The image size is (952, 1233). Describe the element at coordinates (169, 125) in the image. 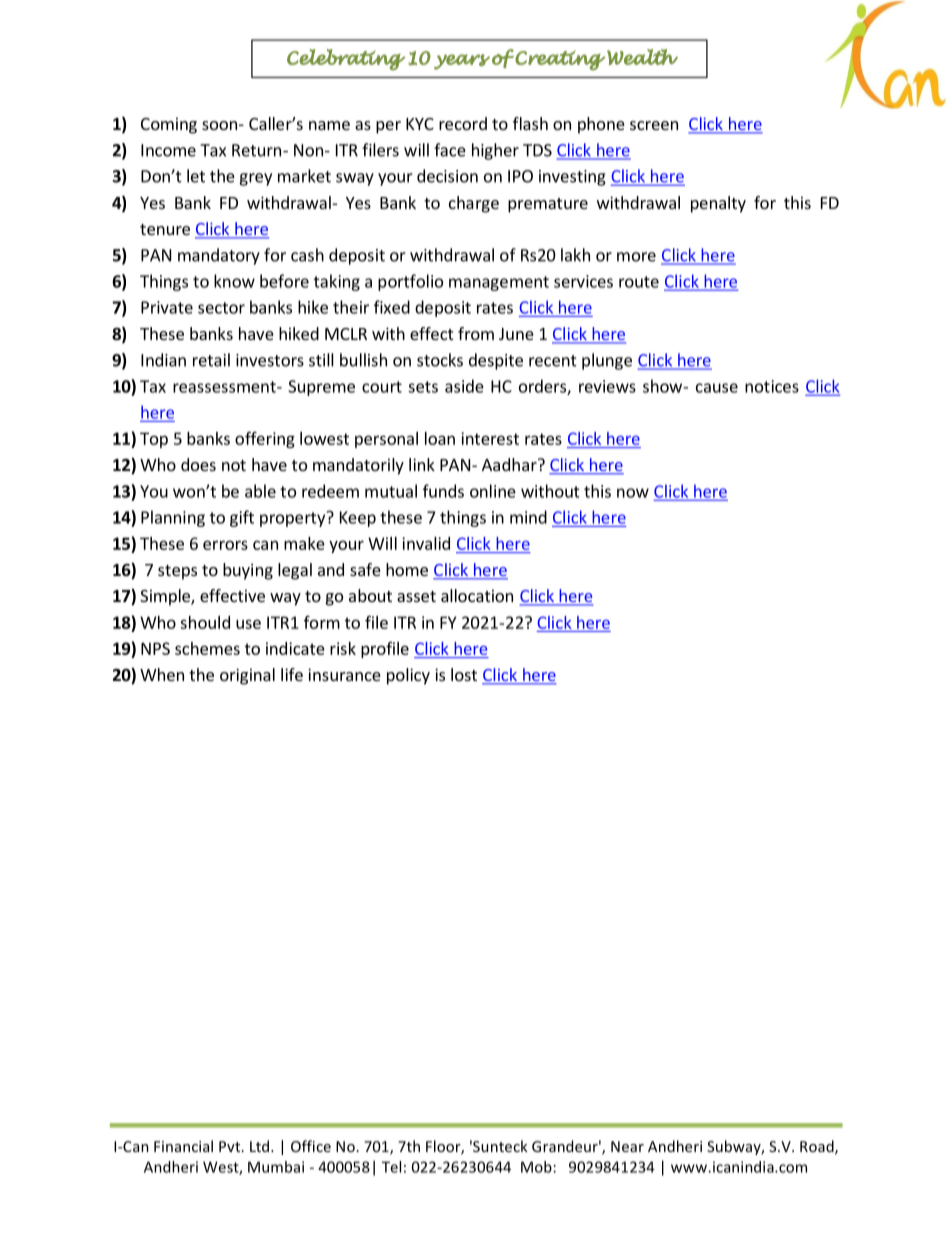

I see `Coming` at that location.
